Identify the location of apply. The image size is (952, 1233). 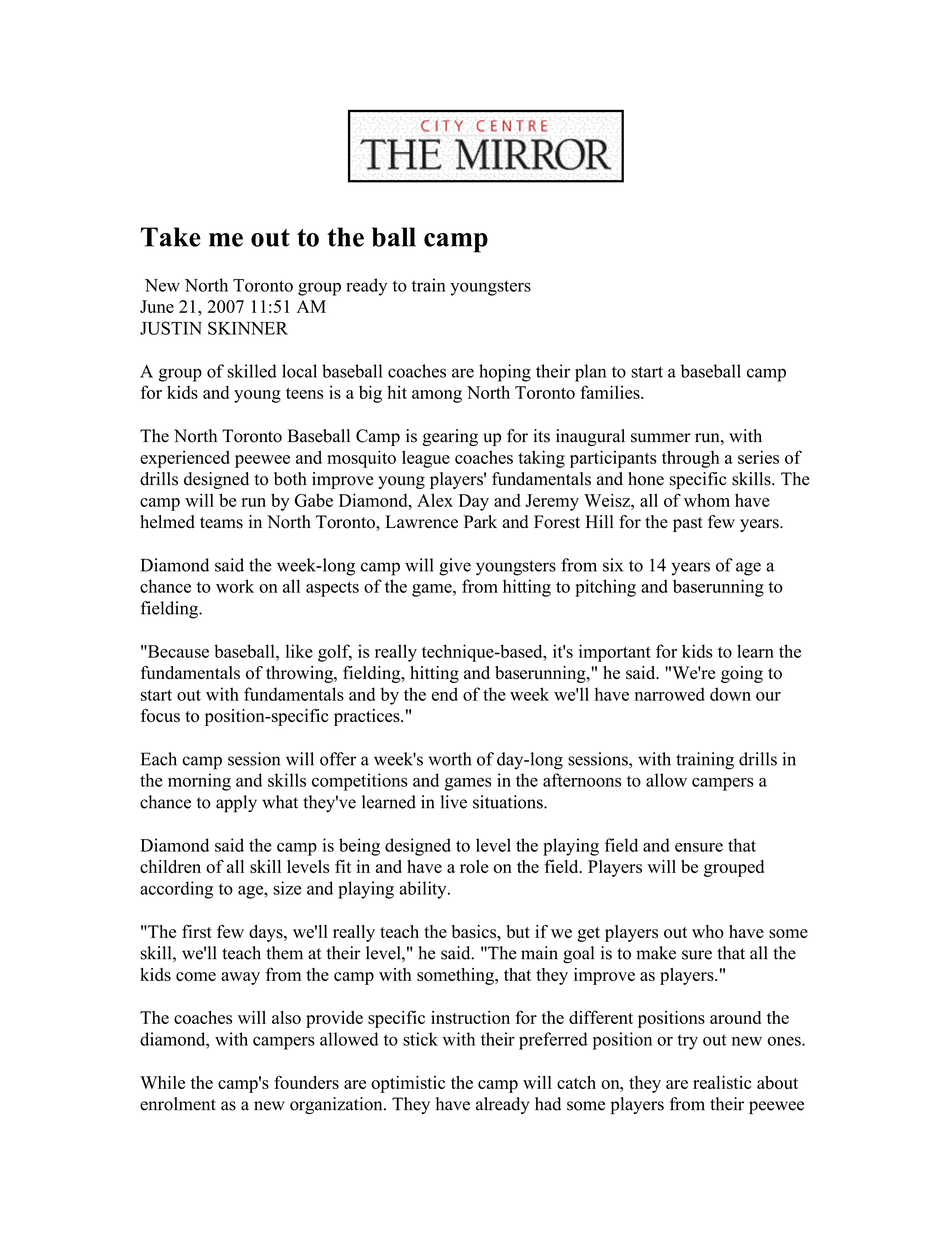
(236, 804).
